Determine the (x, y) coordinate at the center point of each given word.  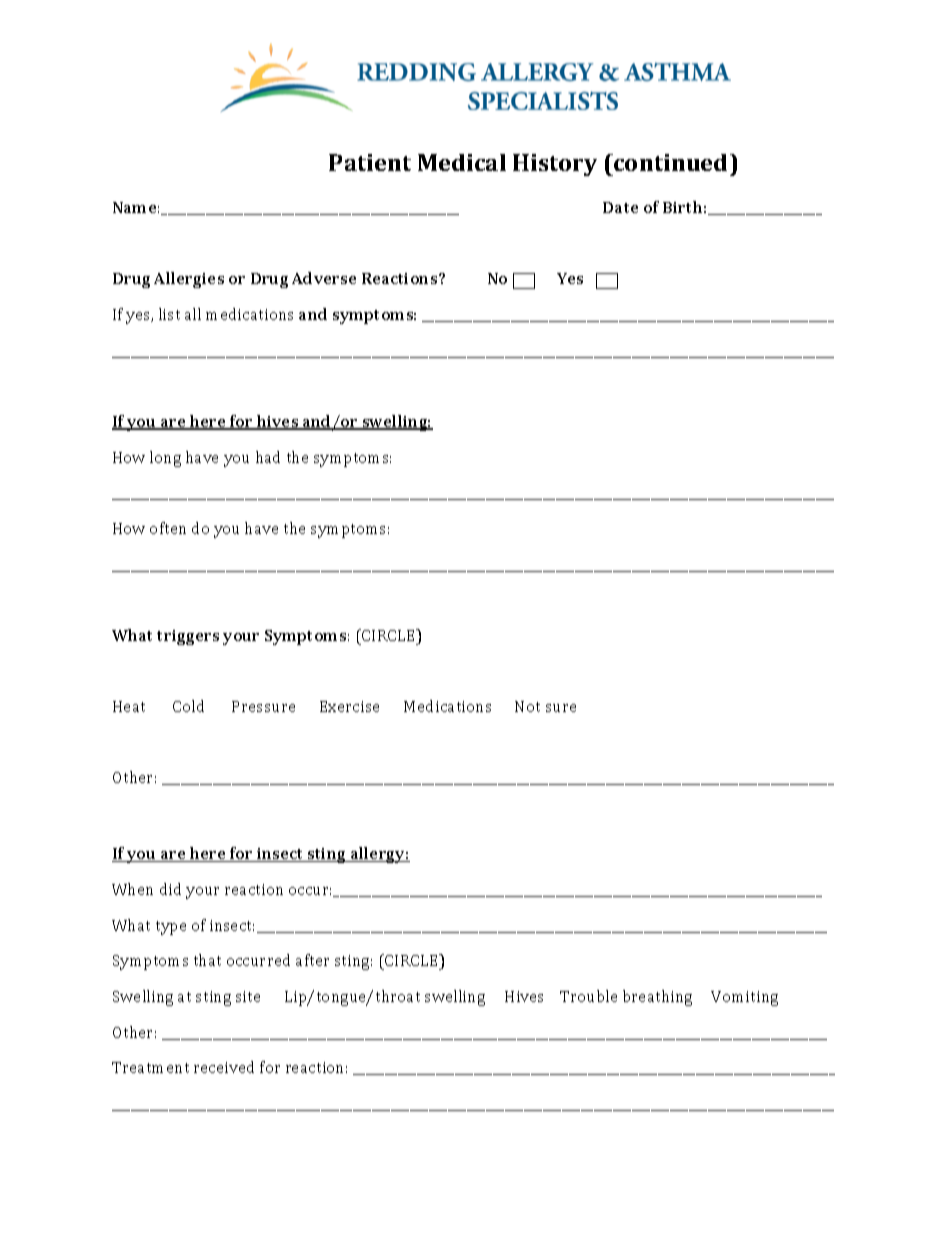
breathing (657, 998)
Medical (462, 162)
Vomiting (744, 998)
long (165, 459)
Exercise (349, 706)
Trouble (588, 996)
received (224, 1067)
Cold (188, 706)
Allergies (189, 280)
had (268, 457)
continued (671, 162)
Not (527, 706)
